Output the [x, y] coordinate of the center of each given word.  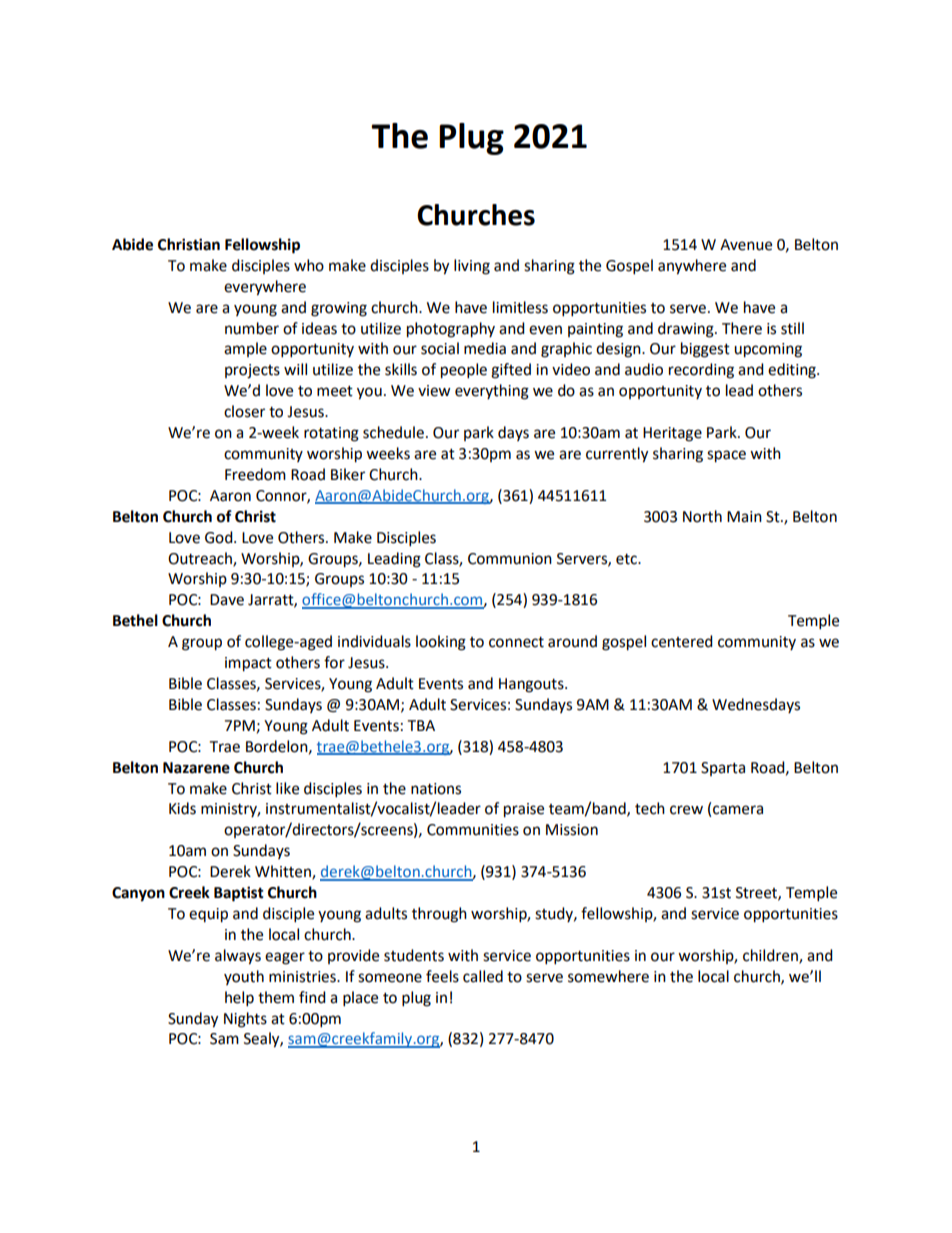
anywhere [692, 267]
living [472, 267]
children [771, 956]
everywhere [265, 288]
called [483, 976]
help [239, 999]
